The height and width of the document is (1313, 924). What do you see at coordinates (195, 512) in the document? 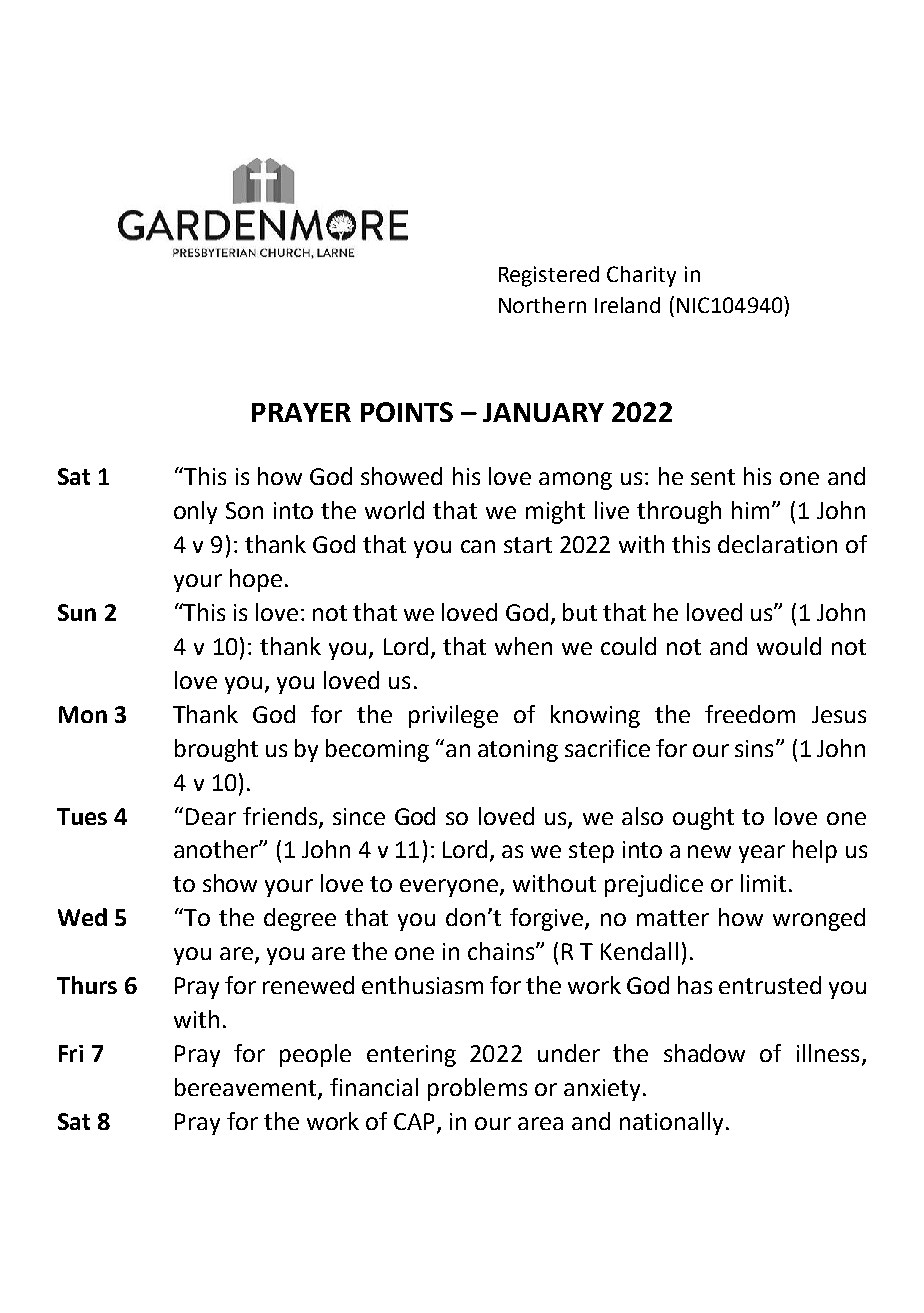
I see `only` at bounding box center [195, 512].
